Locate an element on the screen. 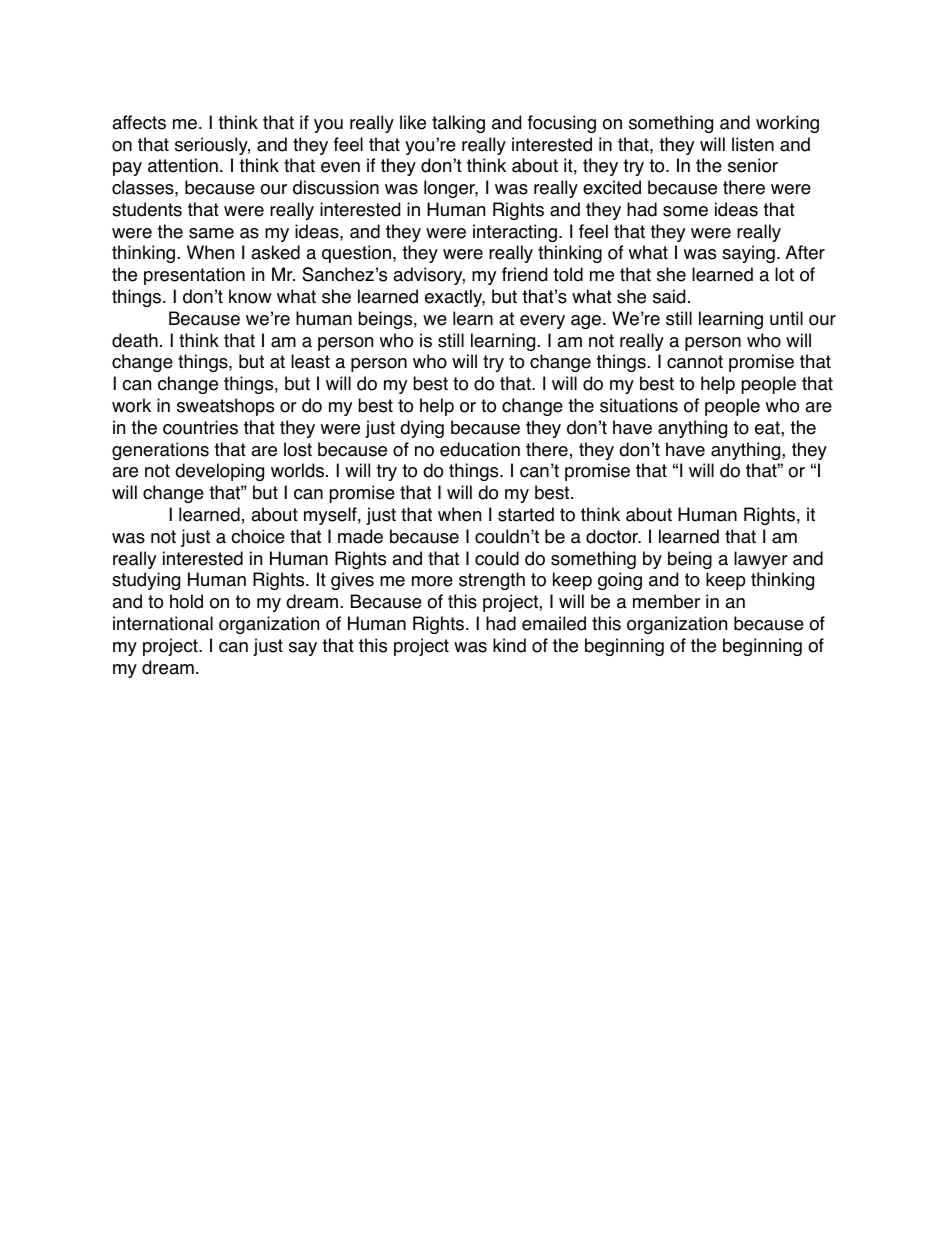 The image size is (952, 1233). developing is located at coordinates (219, 472).
